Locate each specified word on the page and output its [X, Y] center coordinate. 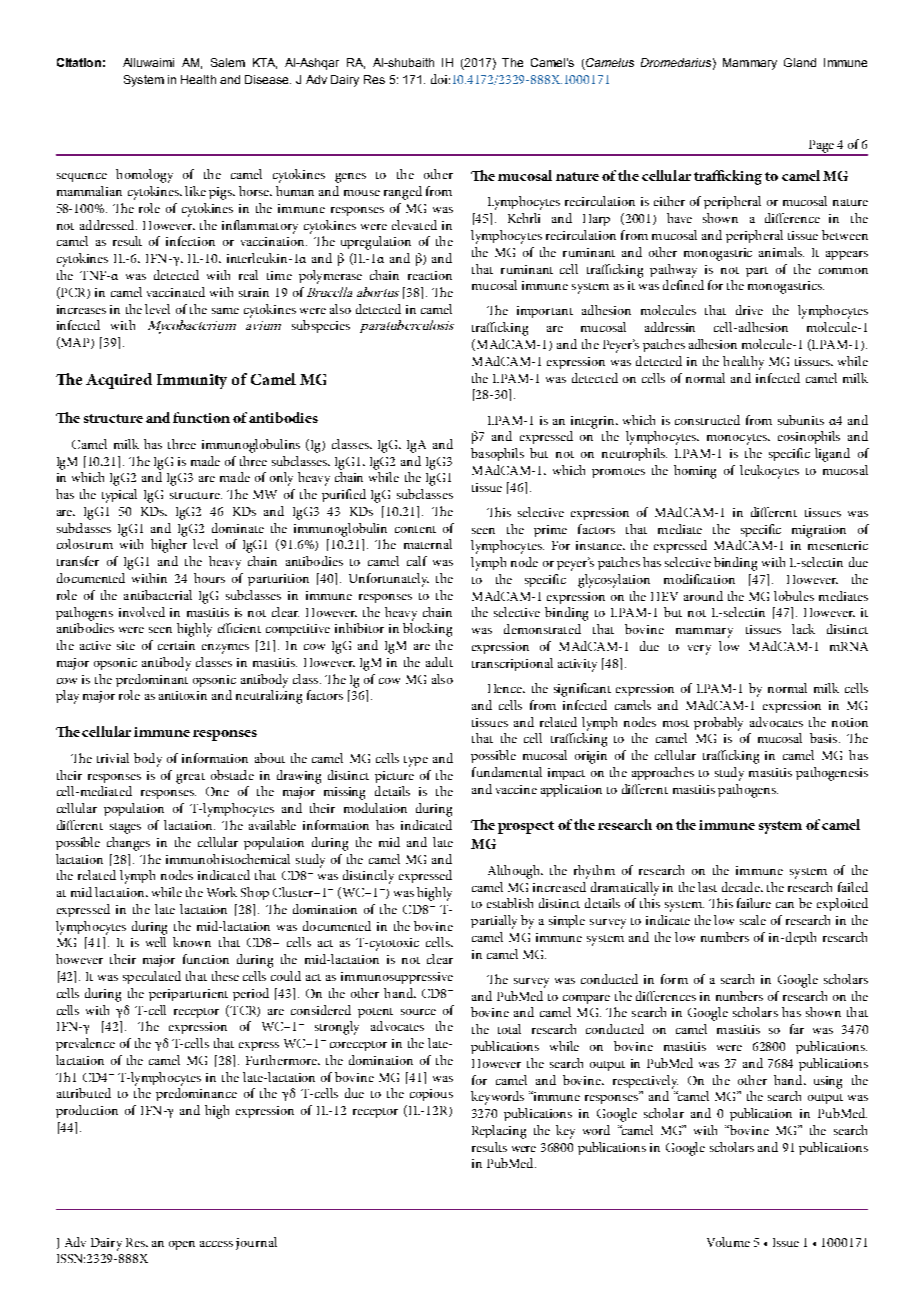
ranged [403, 193]
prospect [526, 827]
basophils [497, 454]
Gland [800, 62]
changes [128, 844]
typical [119, 496]
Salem [228, 62]
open [182, 1245]
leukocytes [769, 472]
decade [742, 887]
